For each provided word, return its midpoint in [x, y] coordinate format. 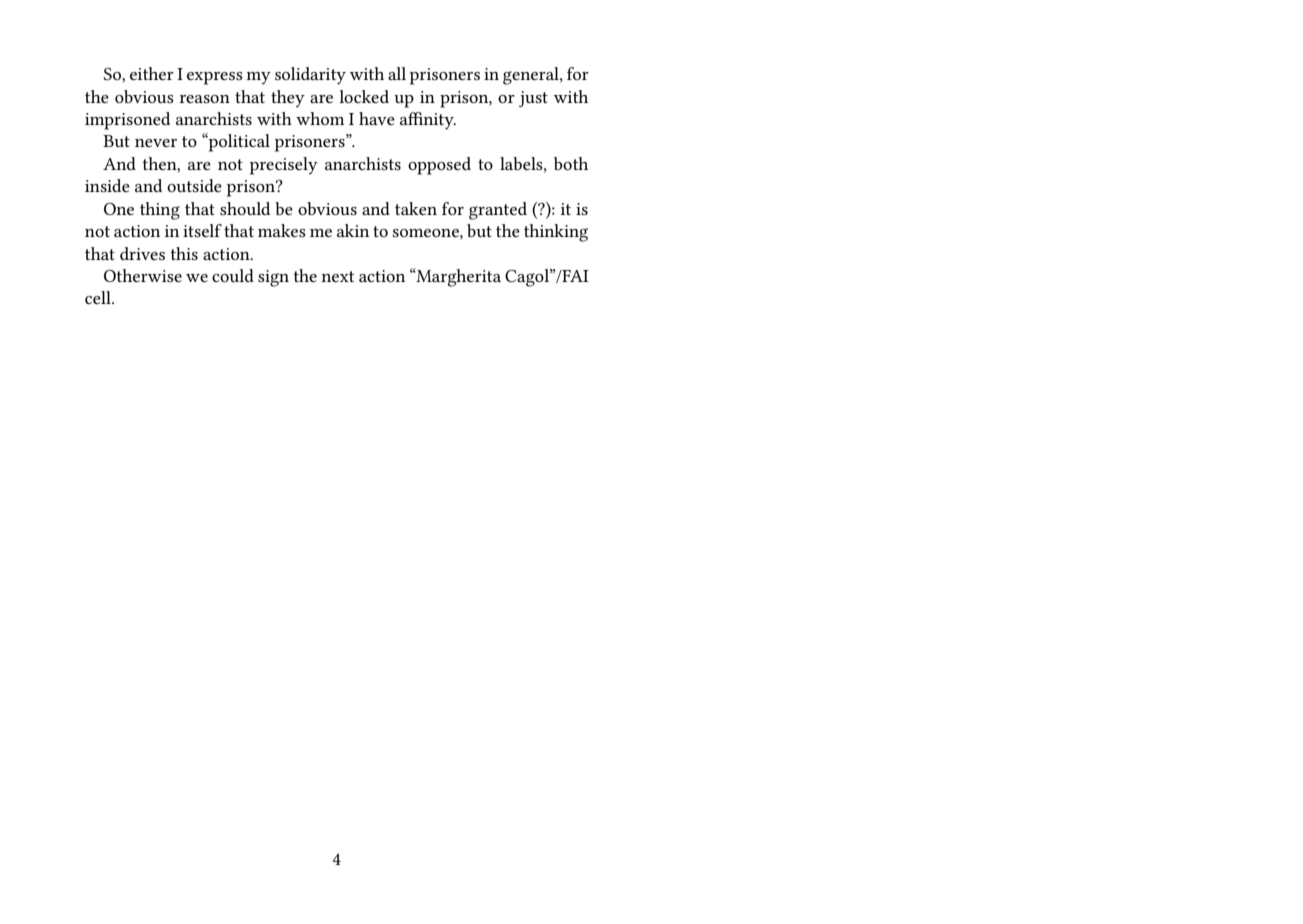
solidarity [310, 76]
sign [273, 278]
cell [99, 297]
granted [498, 211]
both [571, 163]
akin [353, 230]
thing [160, 211]
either [152, 73]
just [533, 99]
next [338, 276]
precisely [284, 166]
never [156, 143]
